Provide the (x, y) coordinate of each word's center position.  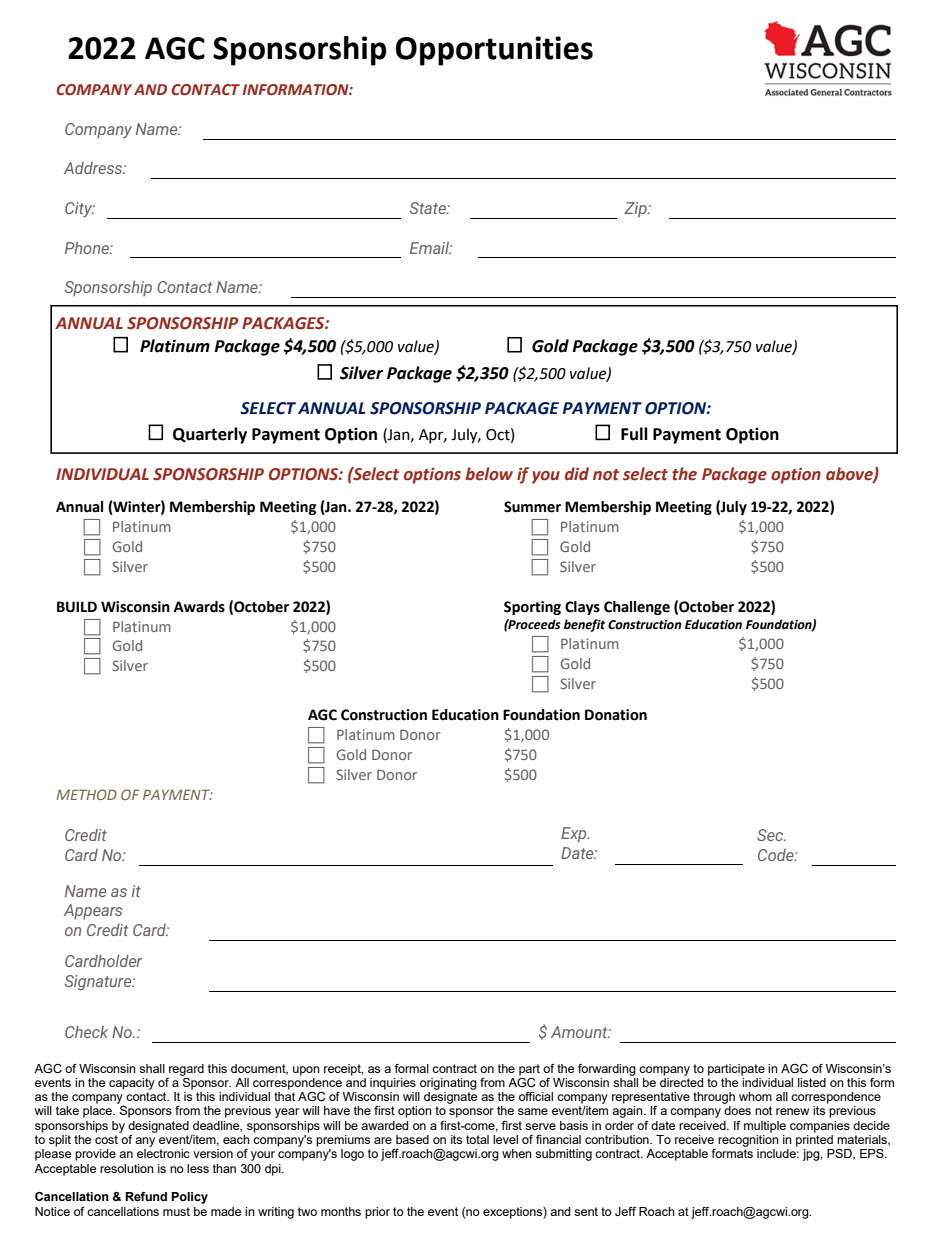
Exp (575, 835)
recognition (748, 1141)
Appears (93, 911)
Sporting (532, 608)
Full (634, 434)
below (489, 474)
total (477, 1139)
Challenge (637, 608)
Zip (636, 210)
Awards (199, 607)
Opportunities (494, 51)
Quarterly (210, 435)
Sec (771, 835)
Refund (146, 1197)
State (429, 208)
